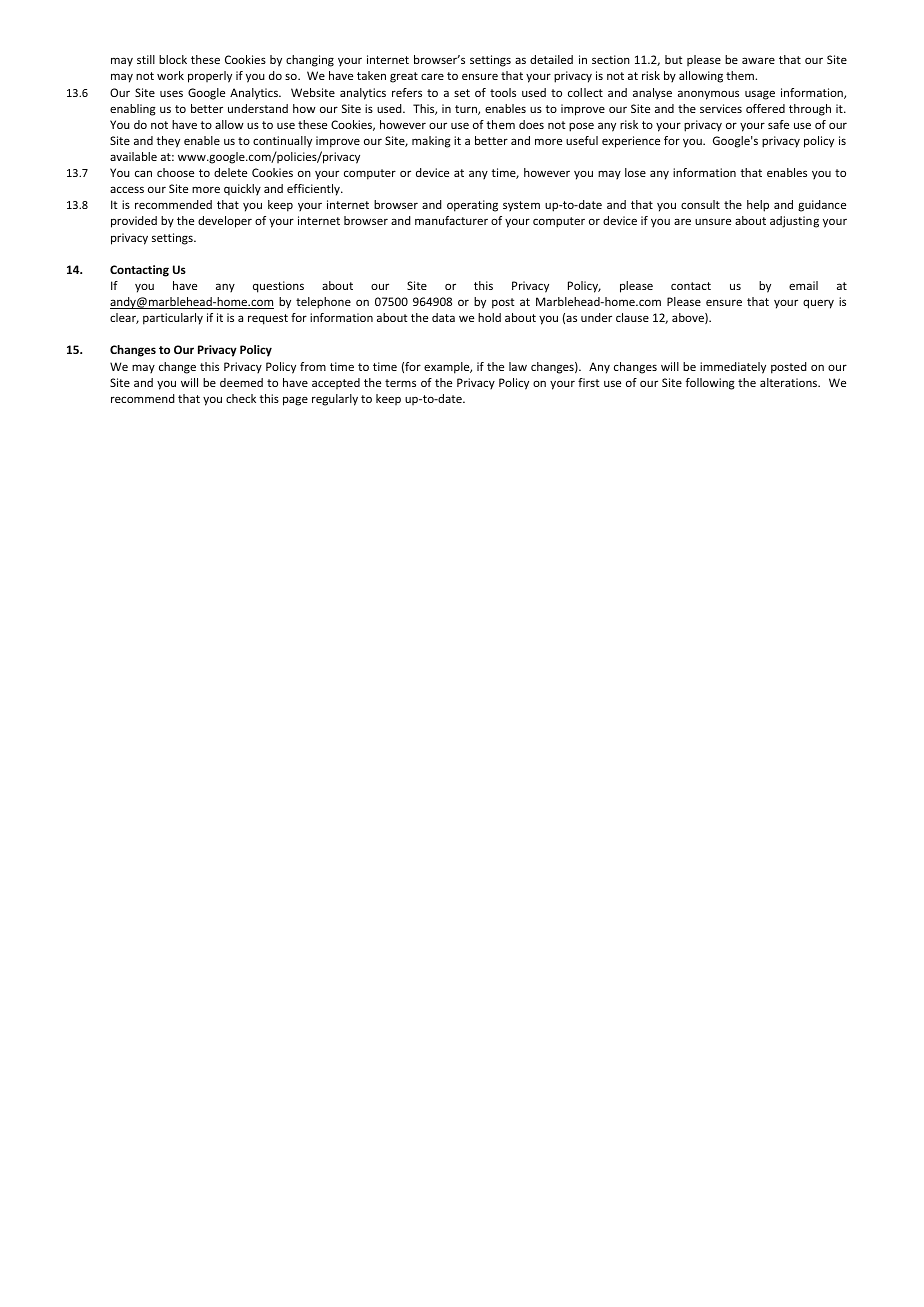  What do you see at coordinates (758, 206) in the screenshot?
I see `help` at bounding box center [758, 206].
